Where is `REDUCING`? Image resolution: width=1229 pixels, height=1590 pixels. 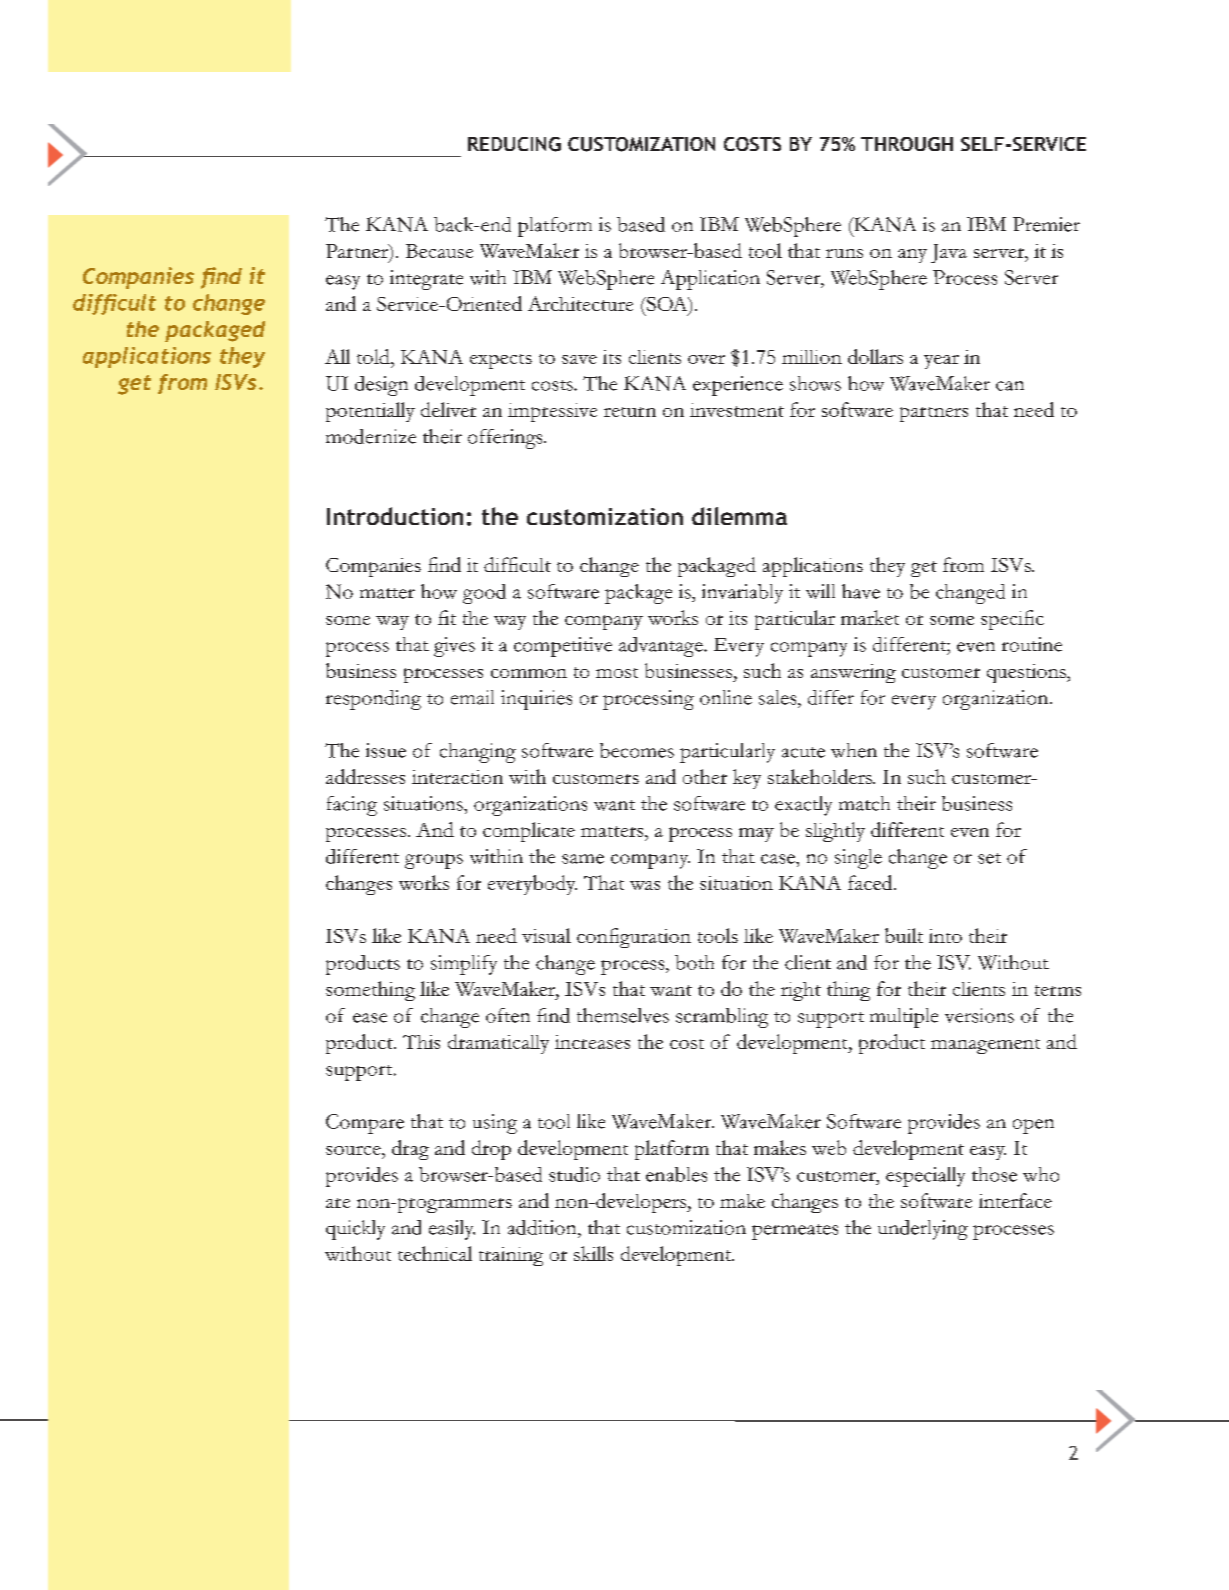
REDUCING is located at coordinates (514, 144).
